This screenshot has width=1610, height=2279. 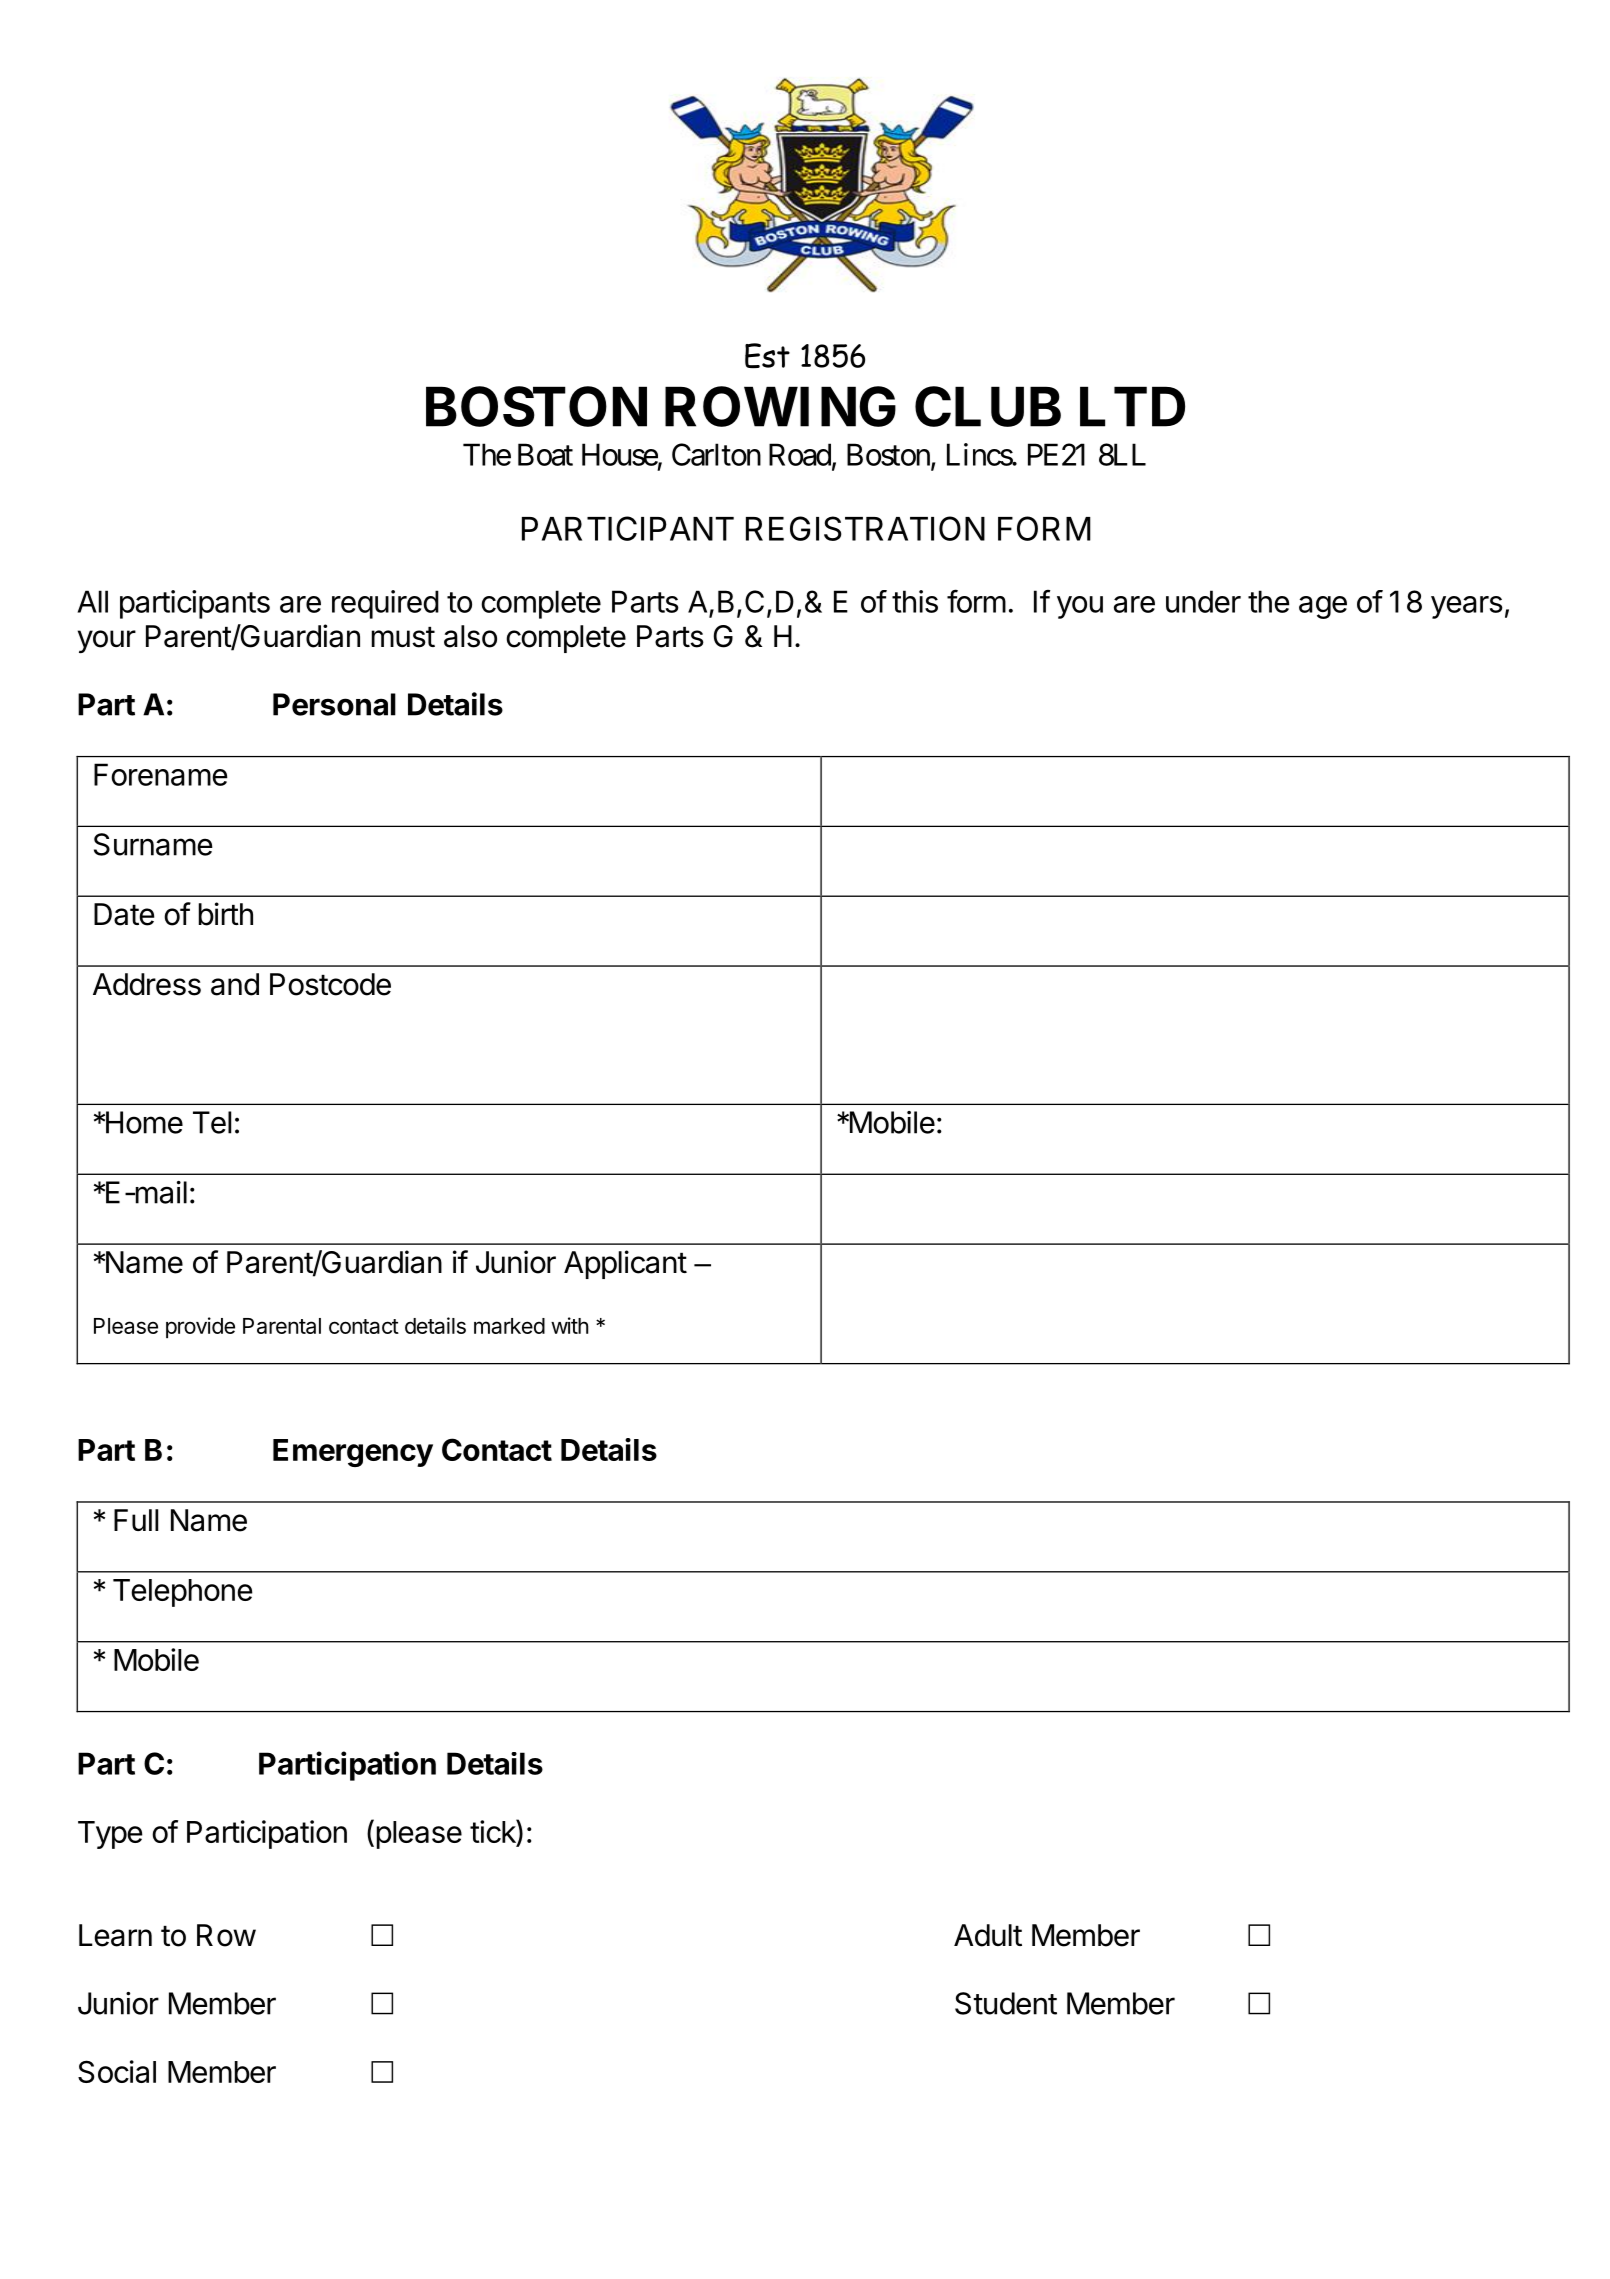 I want to click on Telephone, so click(x=183, y=1593).
